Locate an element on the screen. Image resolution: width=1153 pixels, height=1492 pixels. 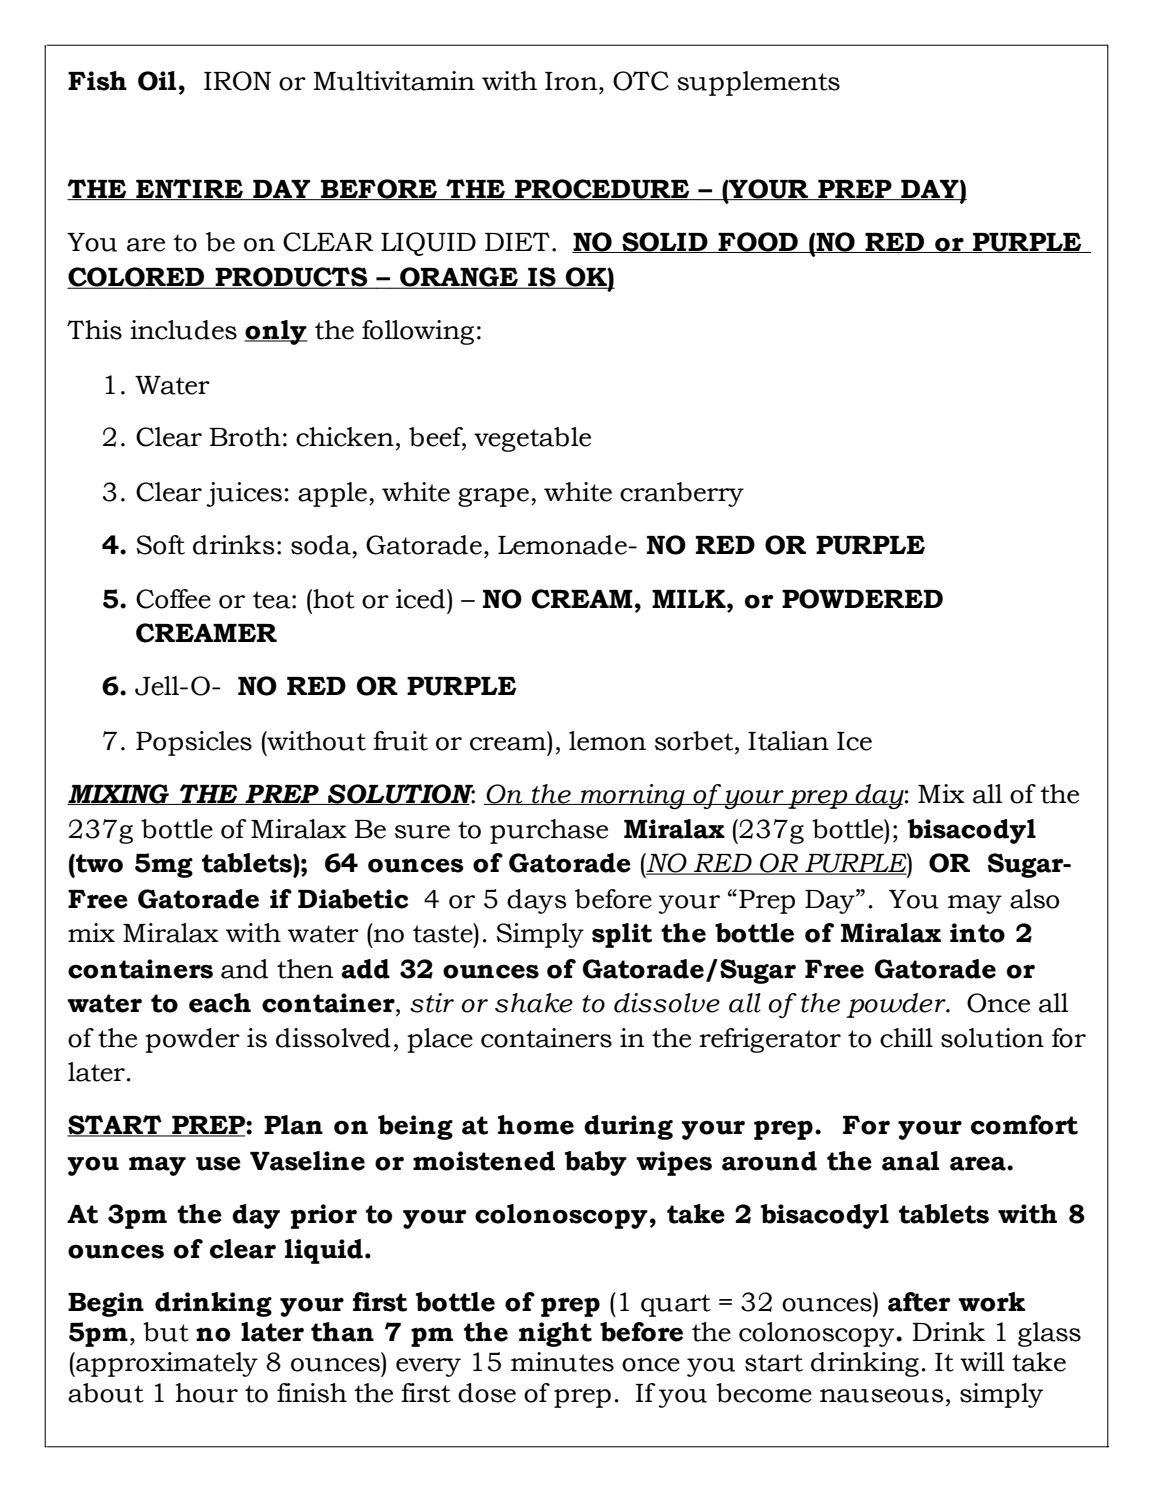
Italian is located at coordinates (788, 741).
